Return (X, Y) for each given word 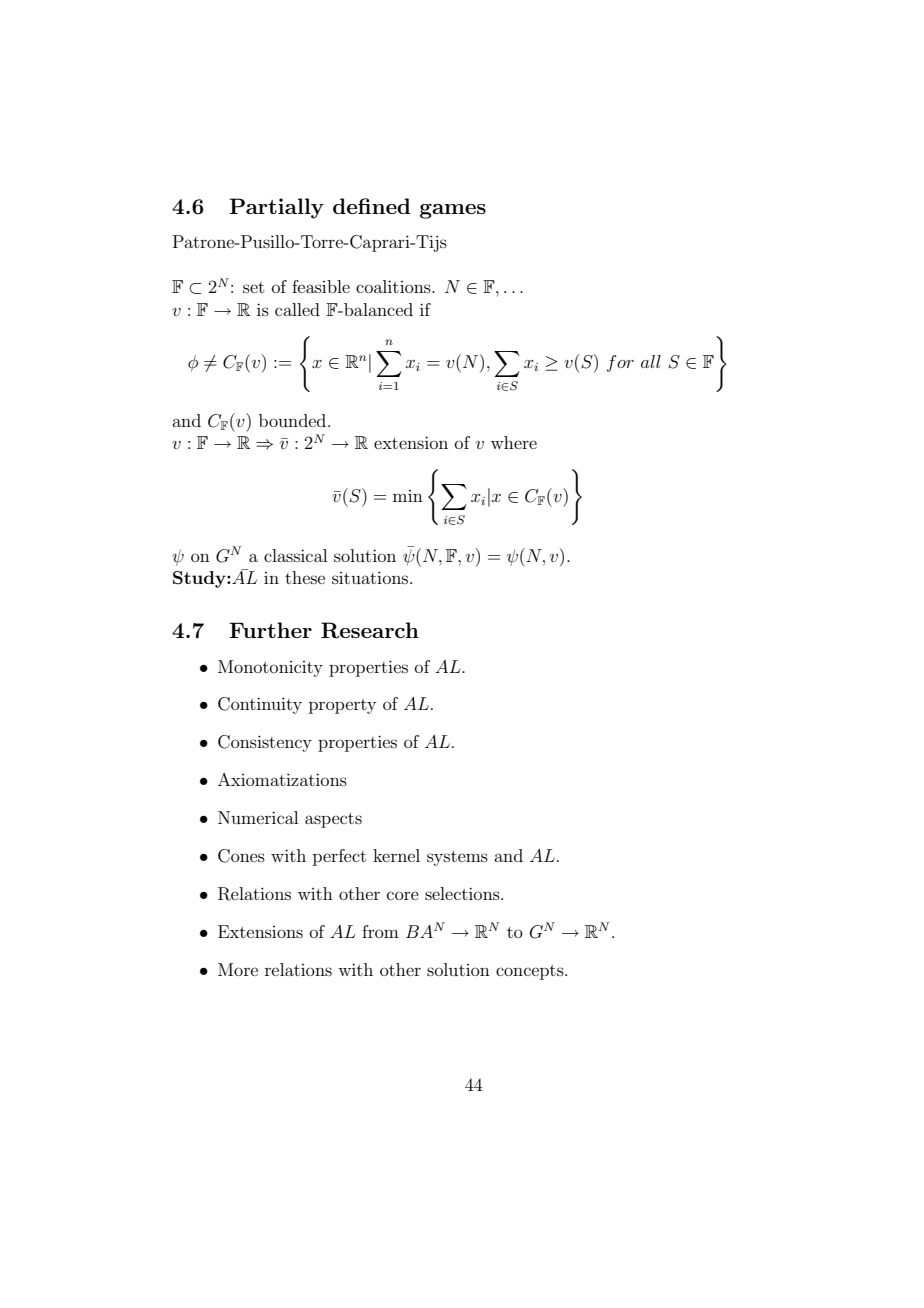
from (380, 931)
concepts (531, 972)
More (238, 969)
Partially (276, 208)
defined (372, 206)
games (453, 211)
